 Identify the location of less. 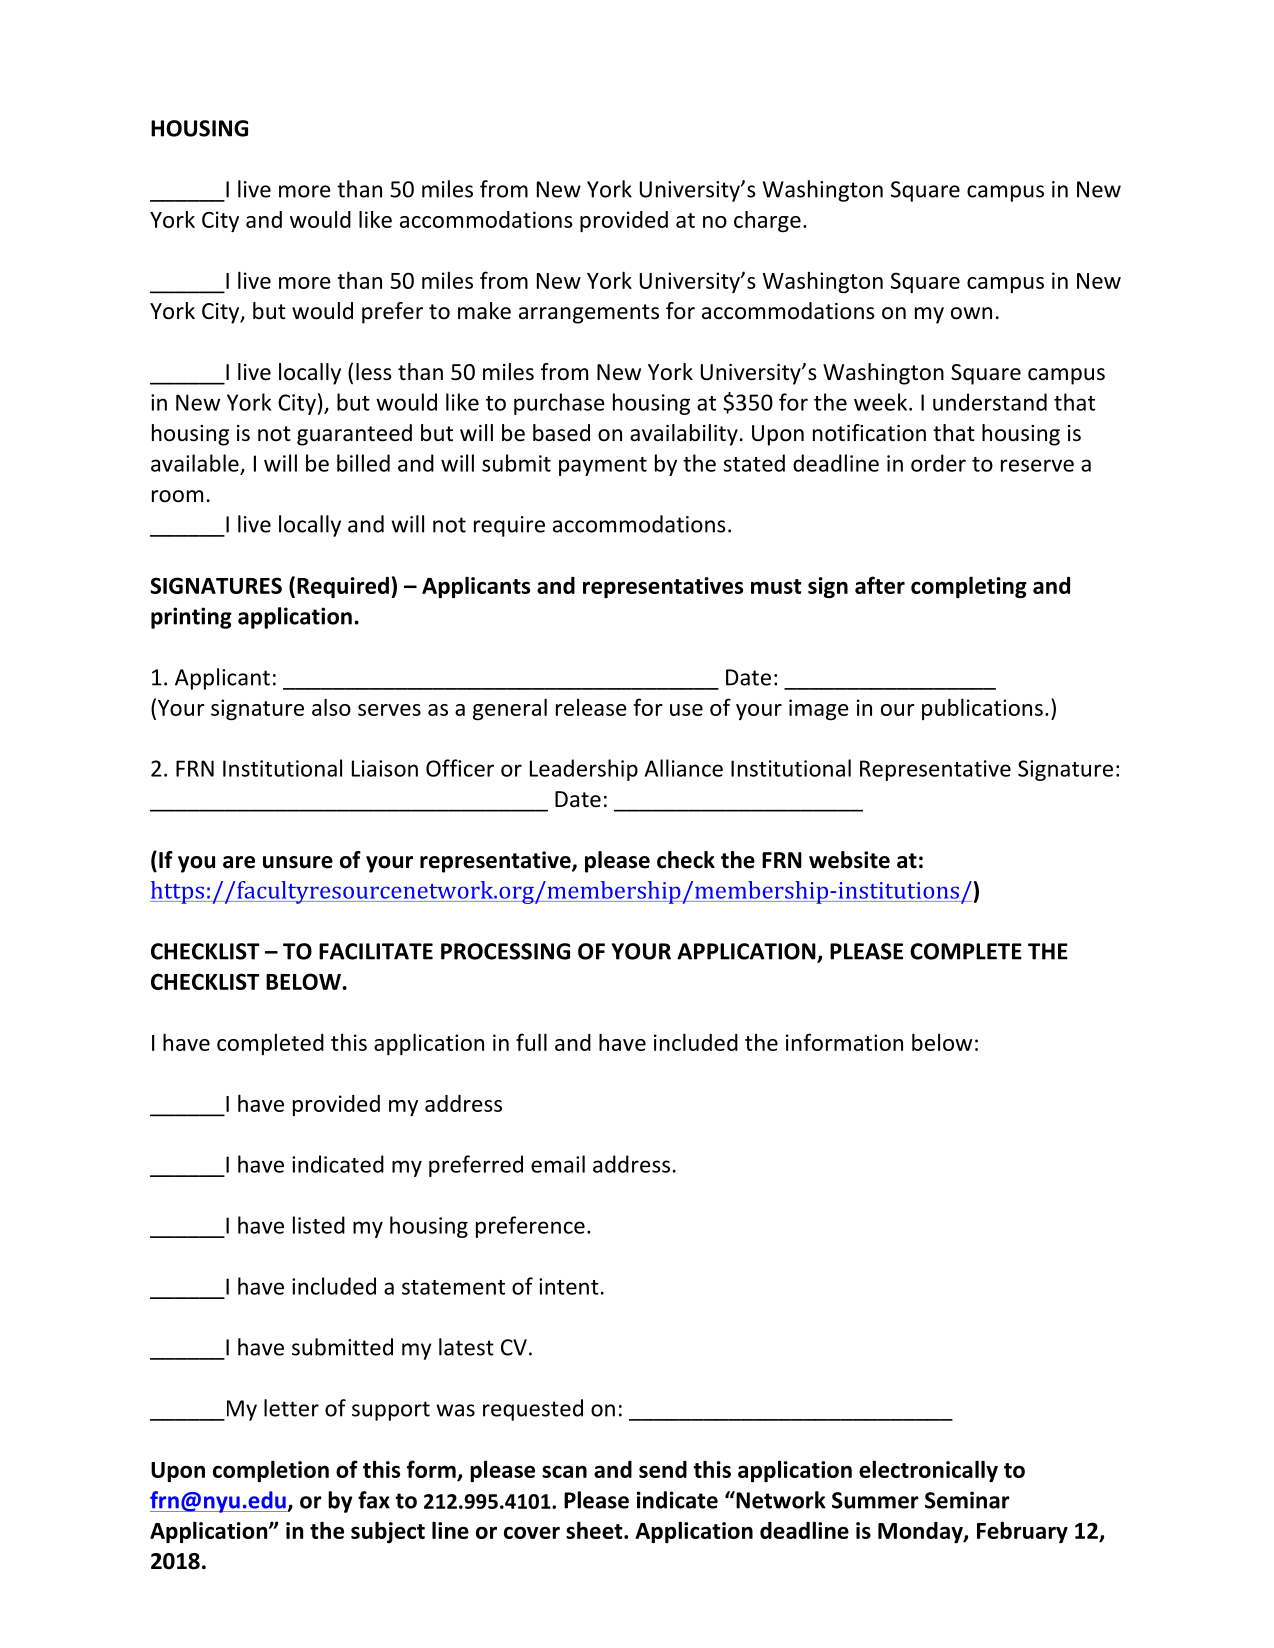
(374, 372).
